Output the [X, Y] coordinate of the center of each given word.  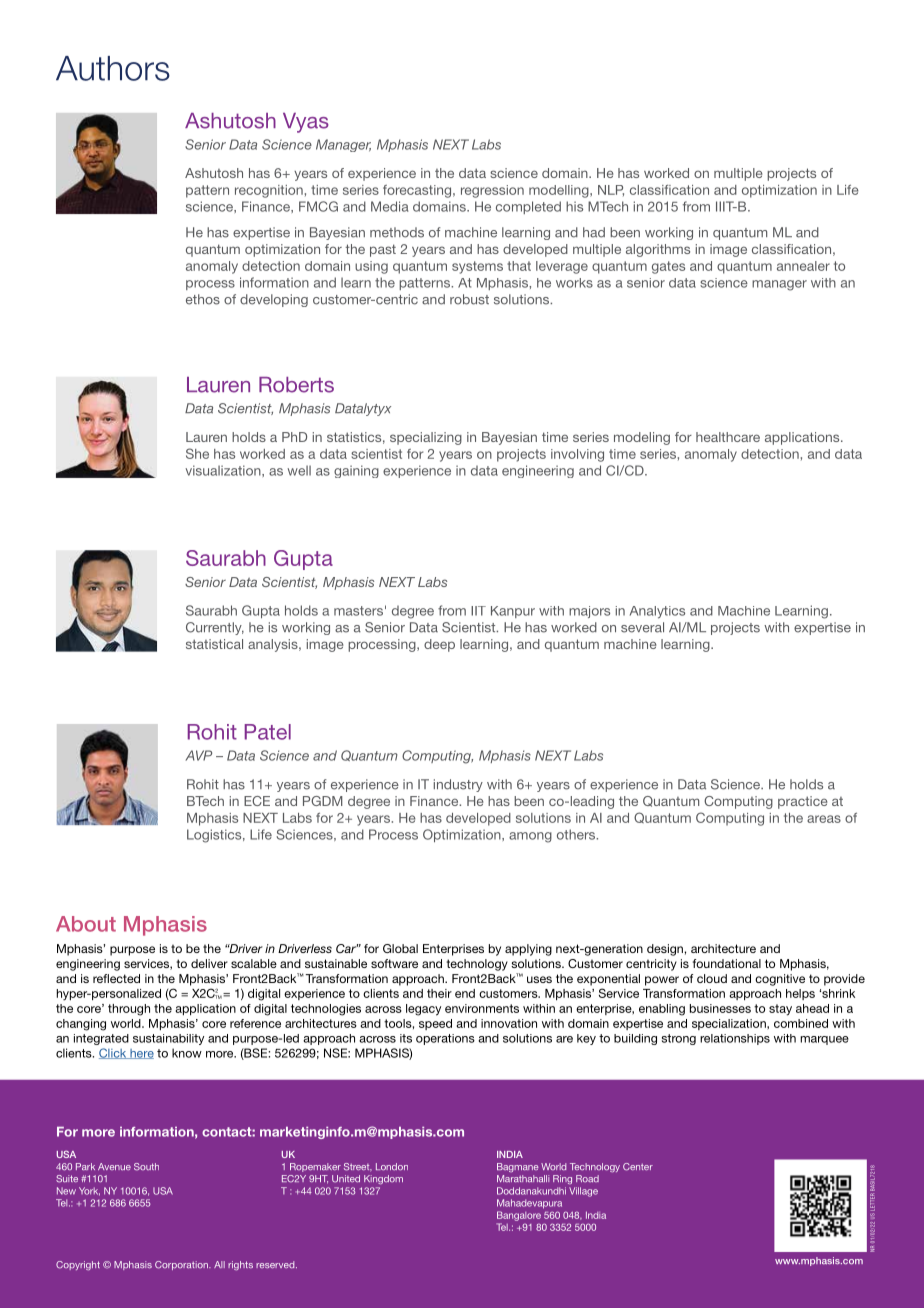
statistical [214, 644]
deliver [209, 963]
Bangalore [519, 1216]
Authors [113, 68]
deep [439, 645]
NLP [611, 190]
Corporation [182, 1265]
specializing [426, 438]
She [197, 453]
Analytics [657, 612]
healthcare [728, 437]
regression [492, 191]
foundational [727, 963]
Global [400, 948]
